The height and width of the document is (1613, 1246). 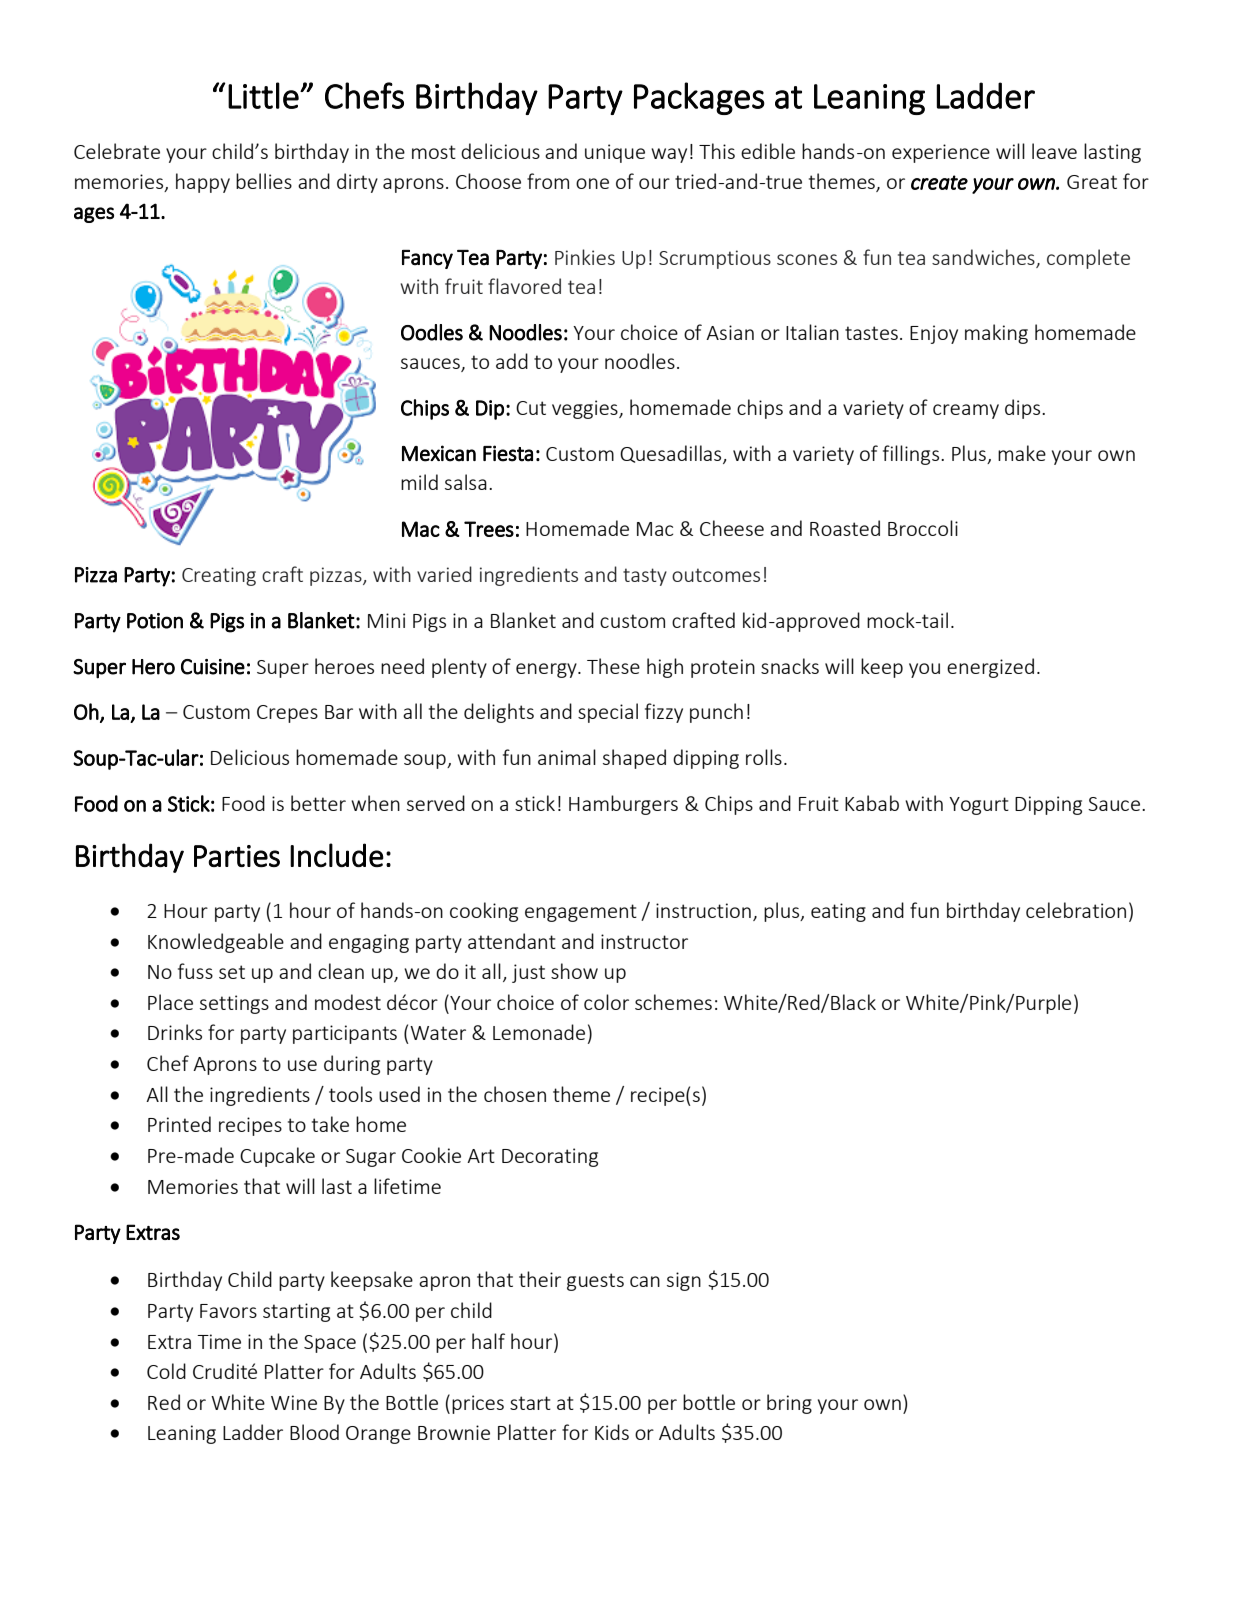 What do you see at coordinates (615, 153) in the document?
I see `unique` at bounding box center [615, 153].
